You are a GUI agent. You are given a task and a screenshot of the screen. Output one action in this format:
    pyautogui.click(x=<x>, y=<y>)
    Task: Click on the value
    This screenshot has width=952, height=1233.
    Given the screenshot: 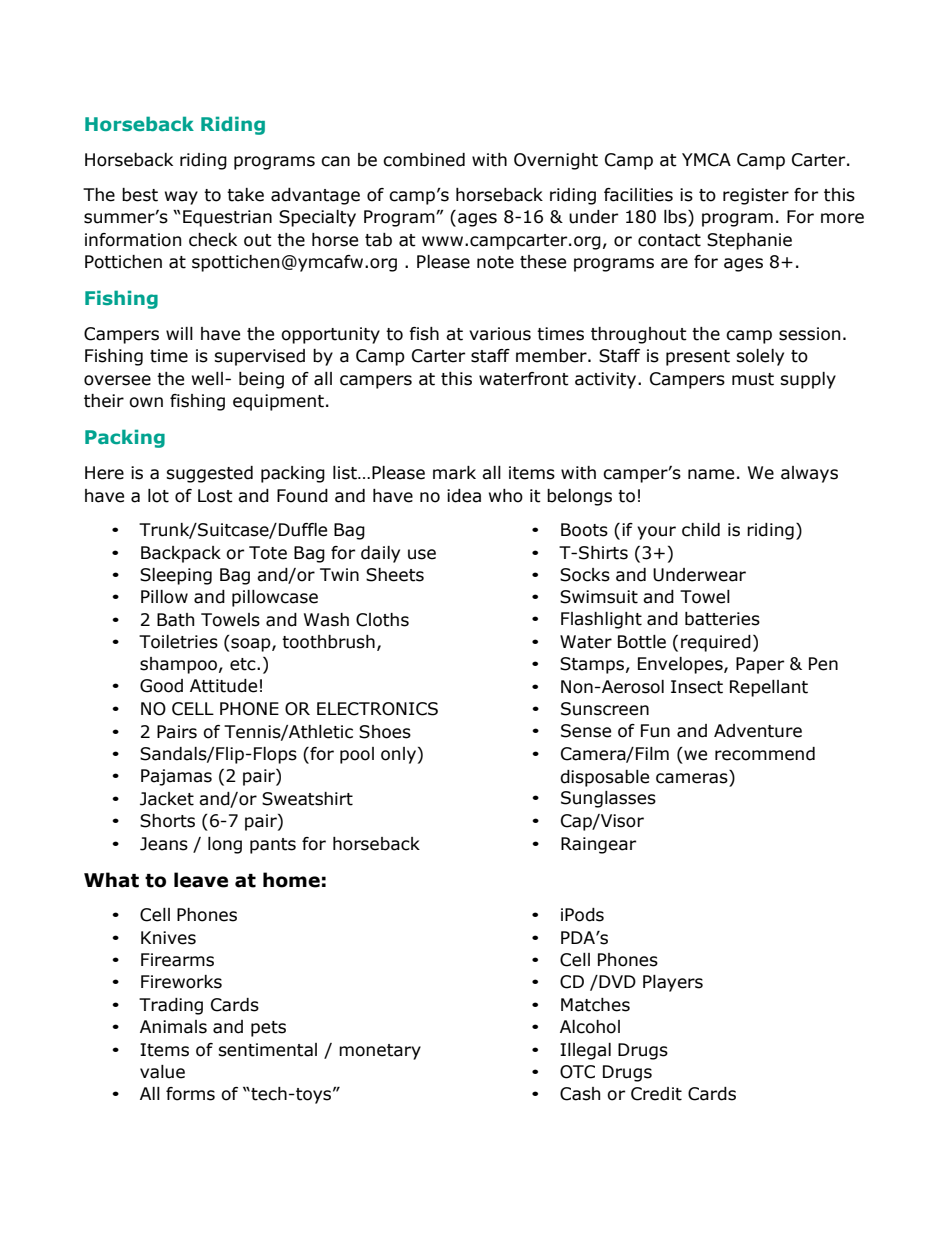 What is the action you would take?
    pyautogui.click(x=162, y=1072)
